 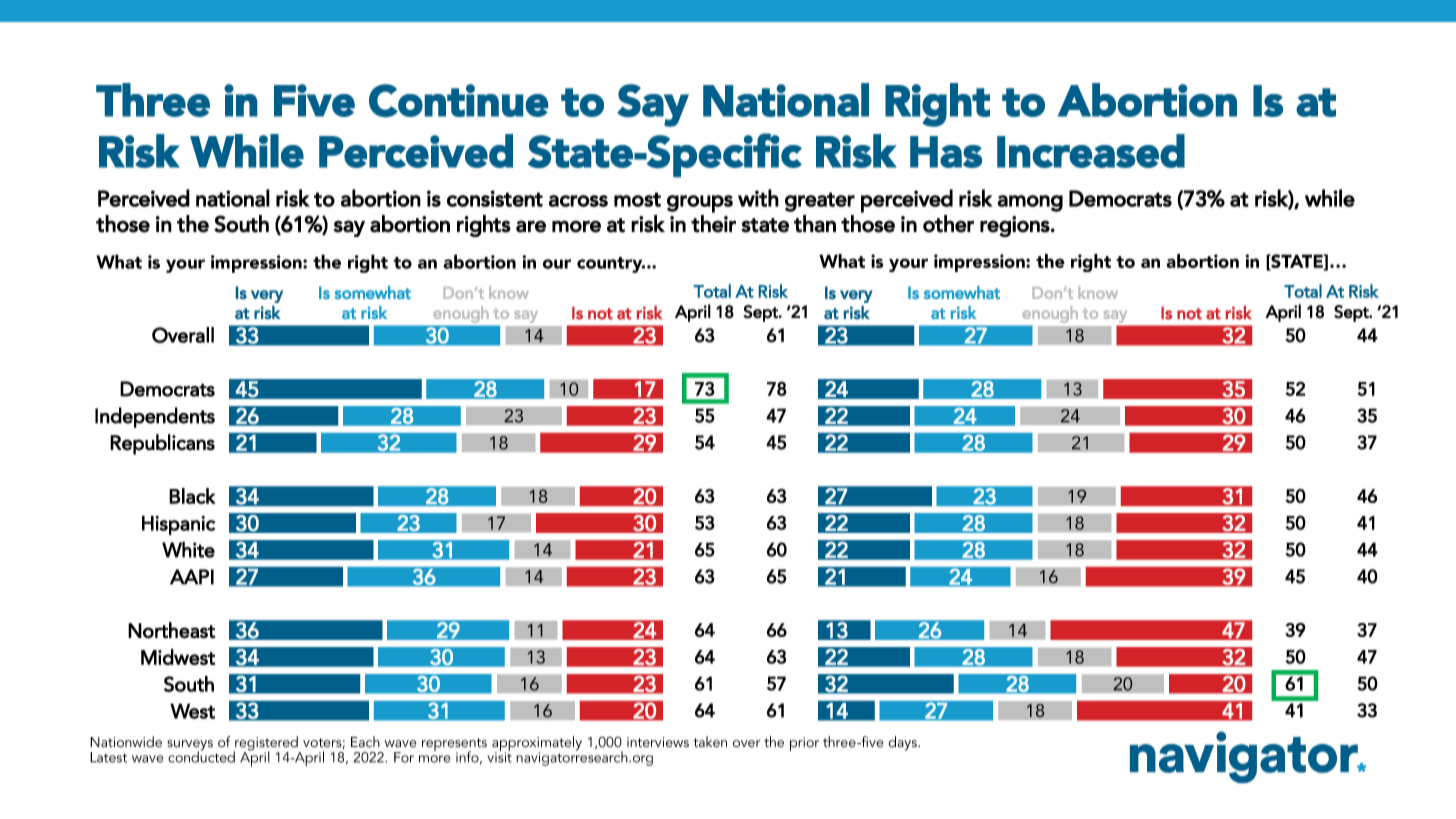 What do you see at coordinates (495, 198) in the page?
I see `consistent` at bounding box center [495, 198].
